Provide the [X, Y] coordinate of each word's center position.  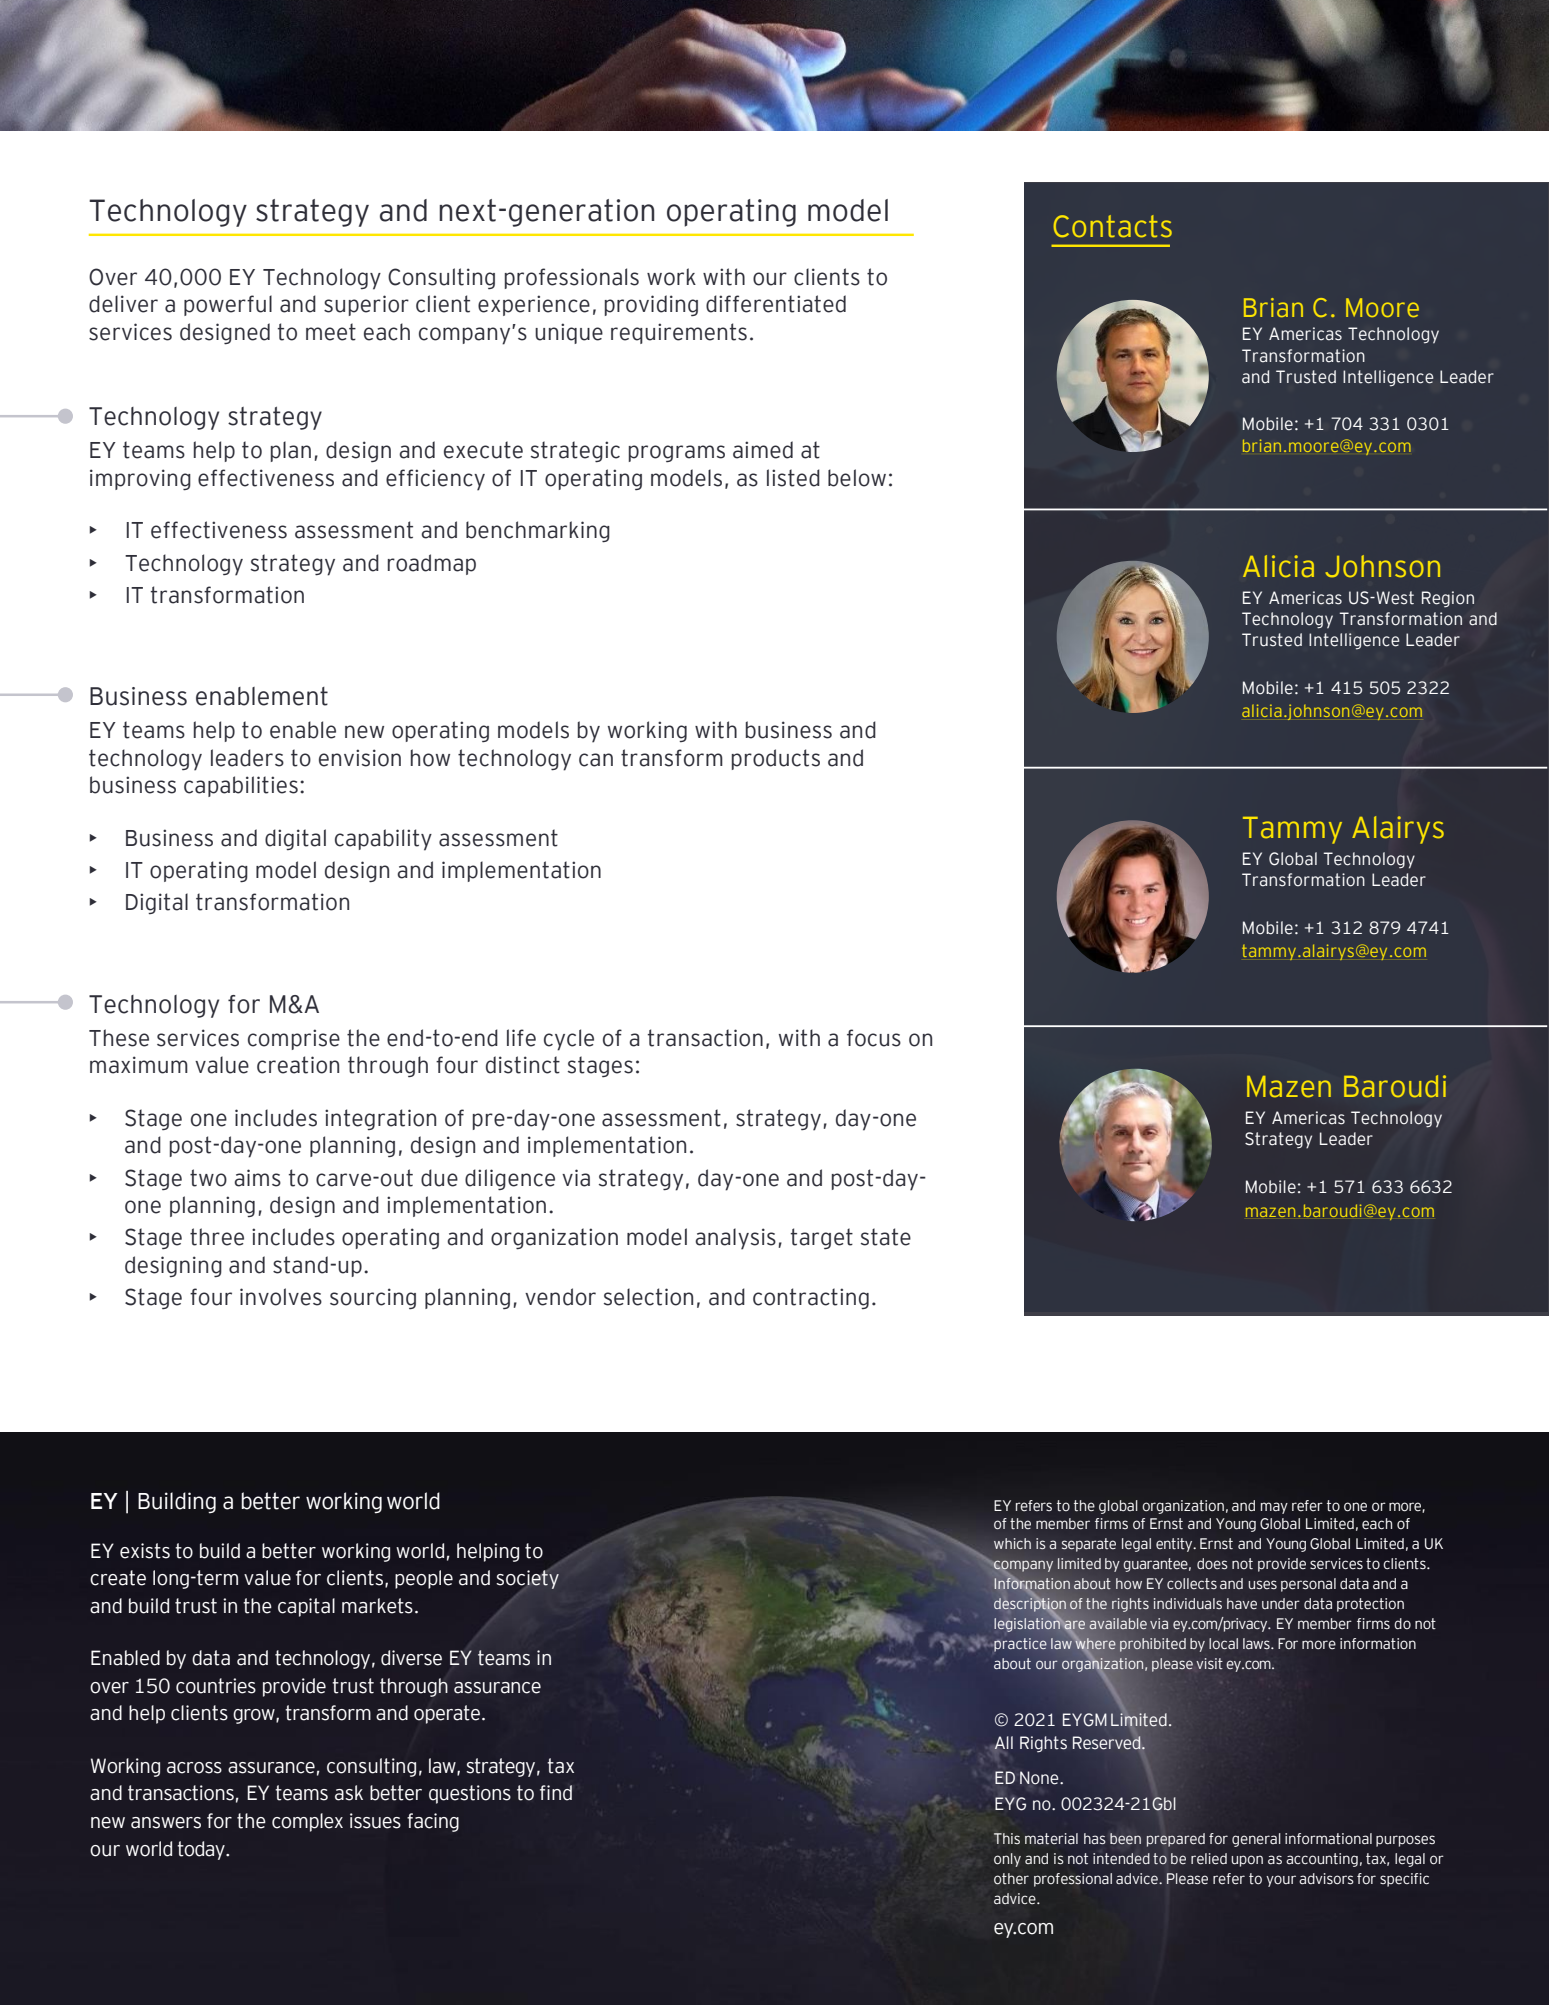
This [1007, 1838]
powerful [228, 305]
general [1256, 1840]
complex [307, 1822]
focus [874, 1038]
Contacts [1112, 226]
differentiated [776, 304]
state [886, 1237]
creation [298, 1065]
